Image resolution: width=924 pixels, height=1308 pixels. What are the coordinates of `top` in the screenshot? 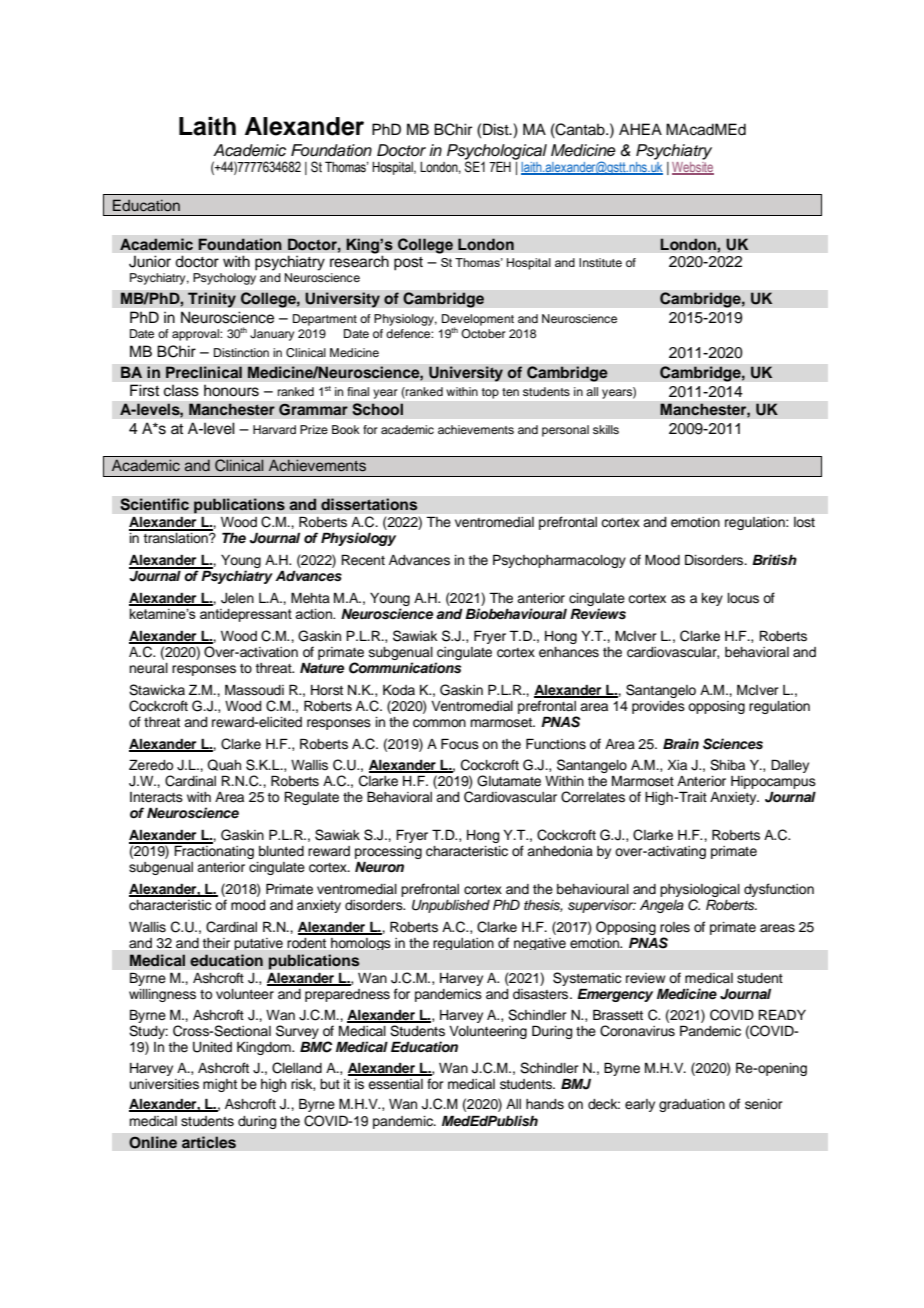 It's located at (490, 393).
